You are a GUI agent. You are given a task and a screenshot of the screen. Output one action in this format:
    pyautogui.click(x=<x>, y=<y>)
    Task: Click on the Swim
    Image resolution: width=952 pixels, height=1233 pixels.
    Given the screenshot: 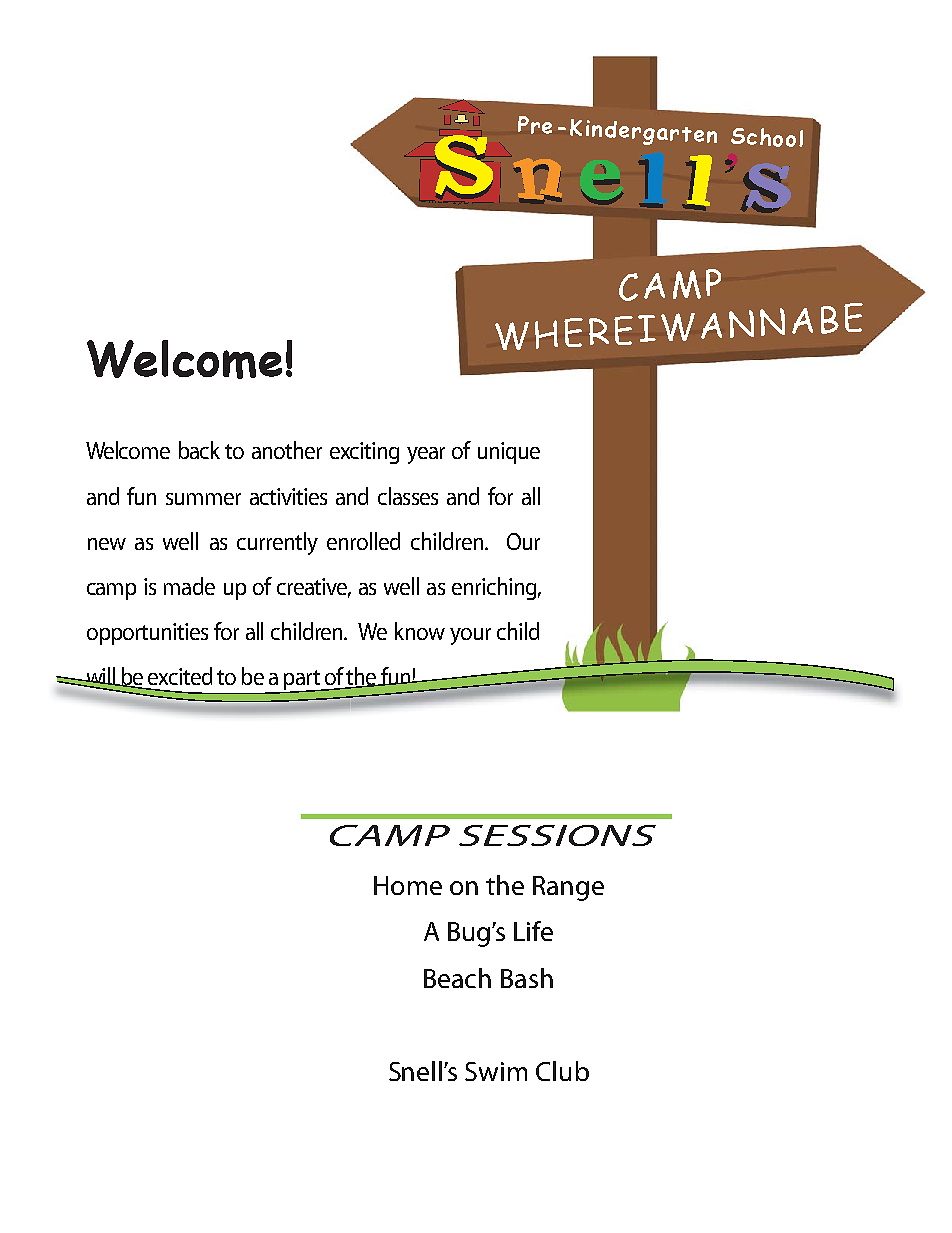 What is the action you would take?
    pyautogui.click(x=496, y=1071)
